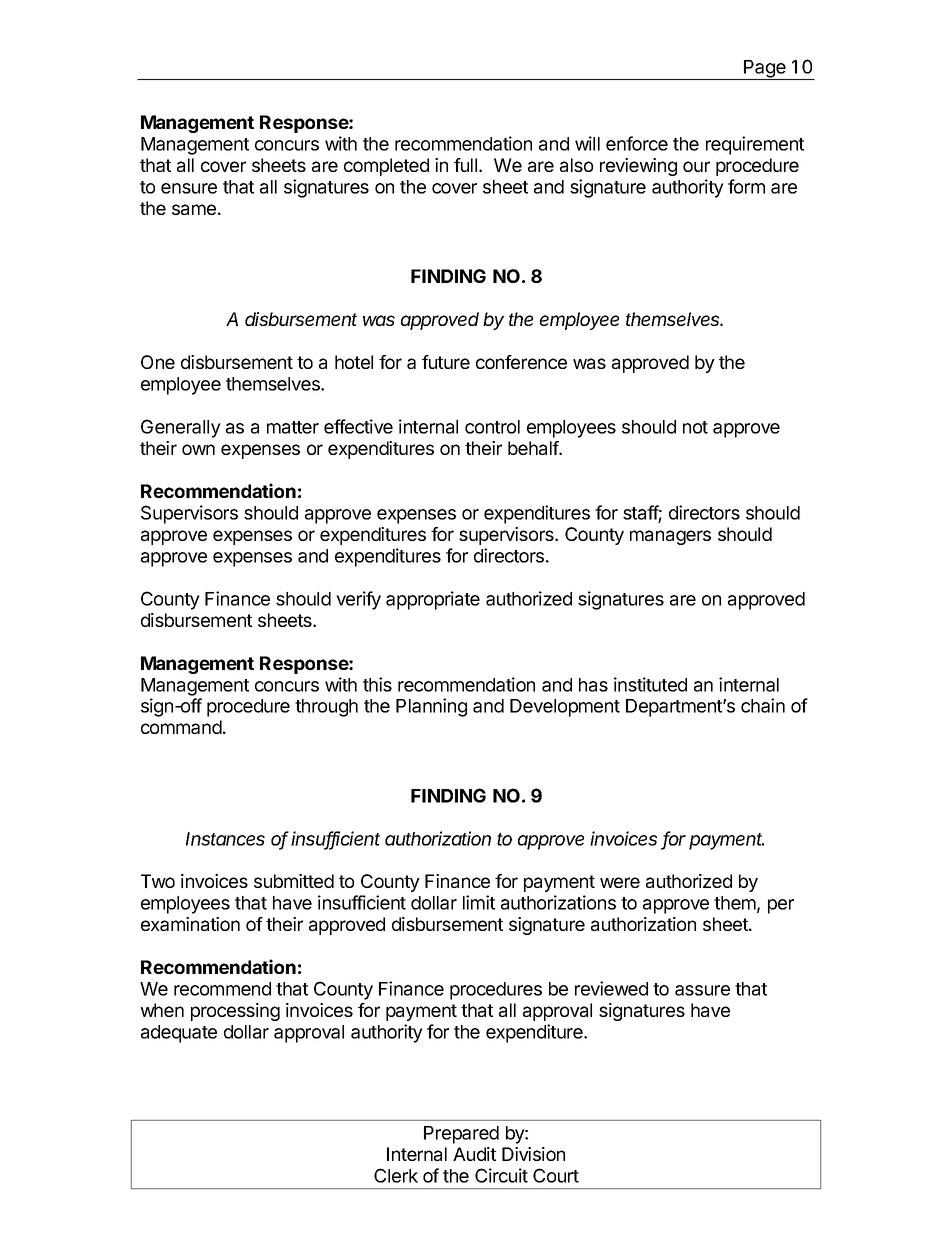  Describe the element at coordinates (461, 1135) in the page. I see `Prepared` at that location.
